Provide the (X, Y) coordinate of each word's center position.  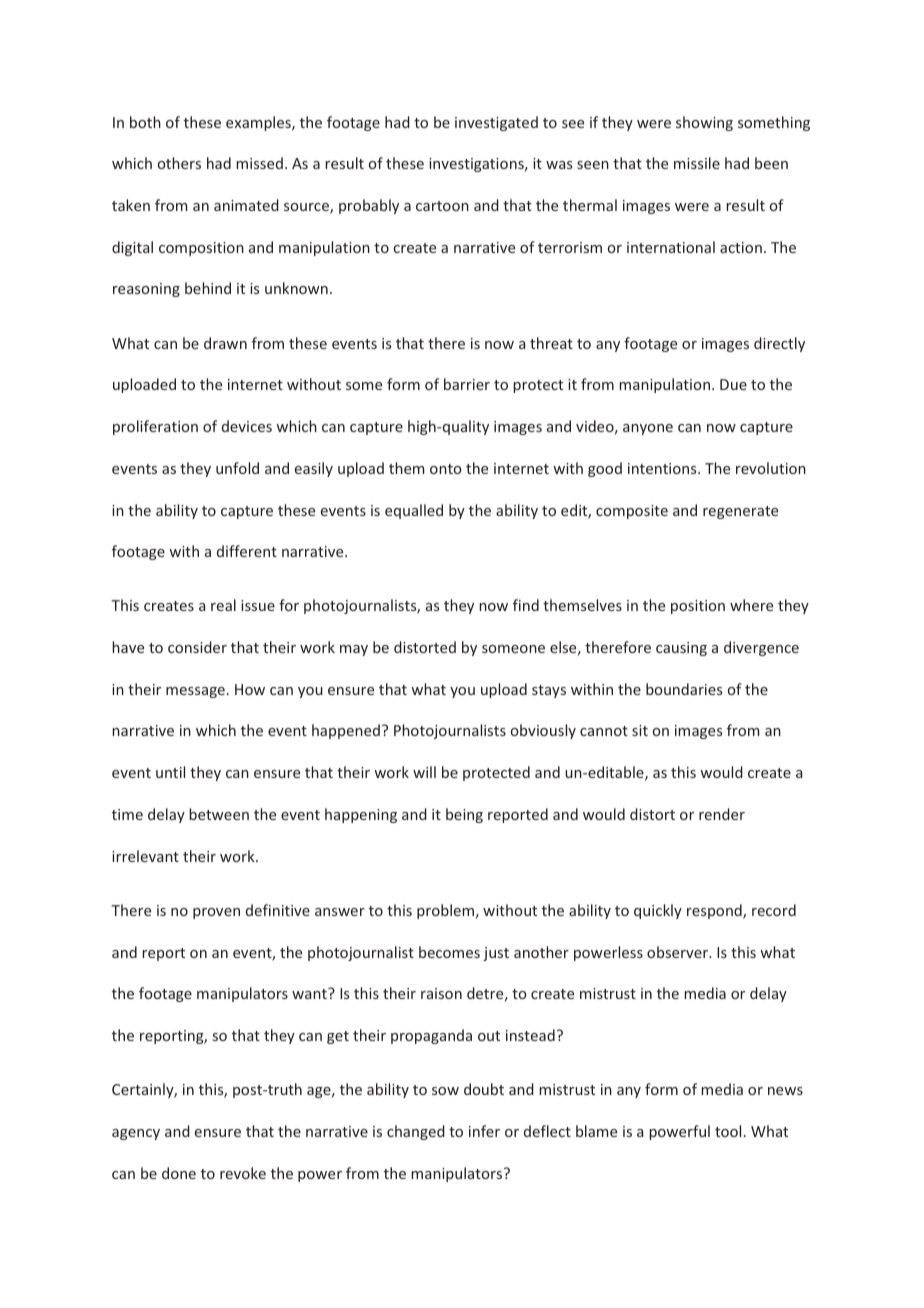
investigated (496, 123)
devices (247, 426)
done (179, 1173)
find (526, 605)
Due (733, 384)
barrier (467, 384)
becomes (449, 952)
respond (715, 911)
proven (216, 913)
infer (484, 1131)
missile (697, 163)
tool (728, 1131)
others (179, 163)
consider (197, 647)
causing (681, 649)
